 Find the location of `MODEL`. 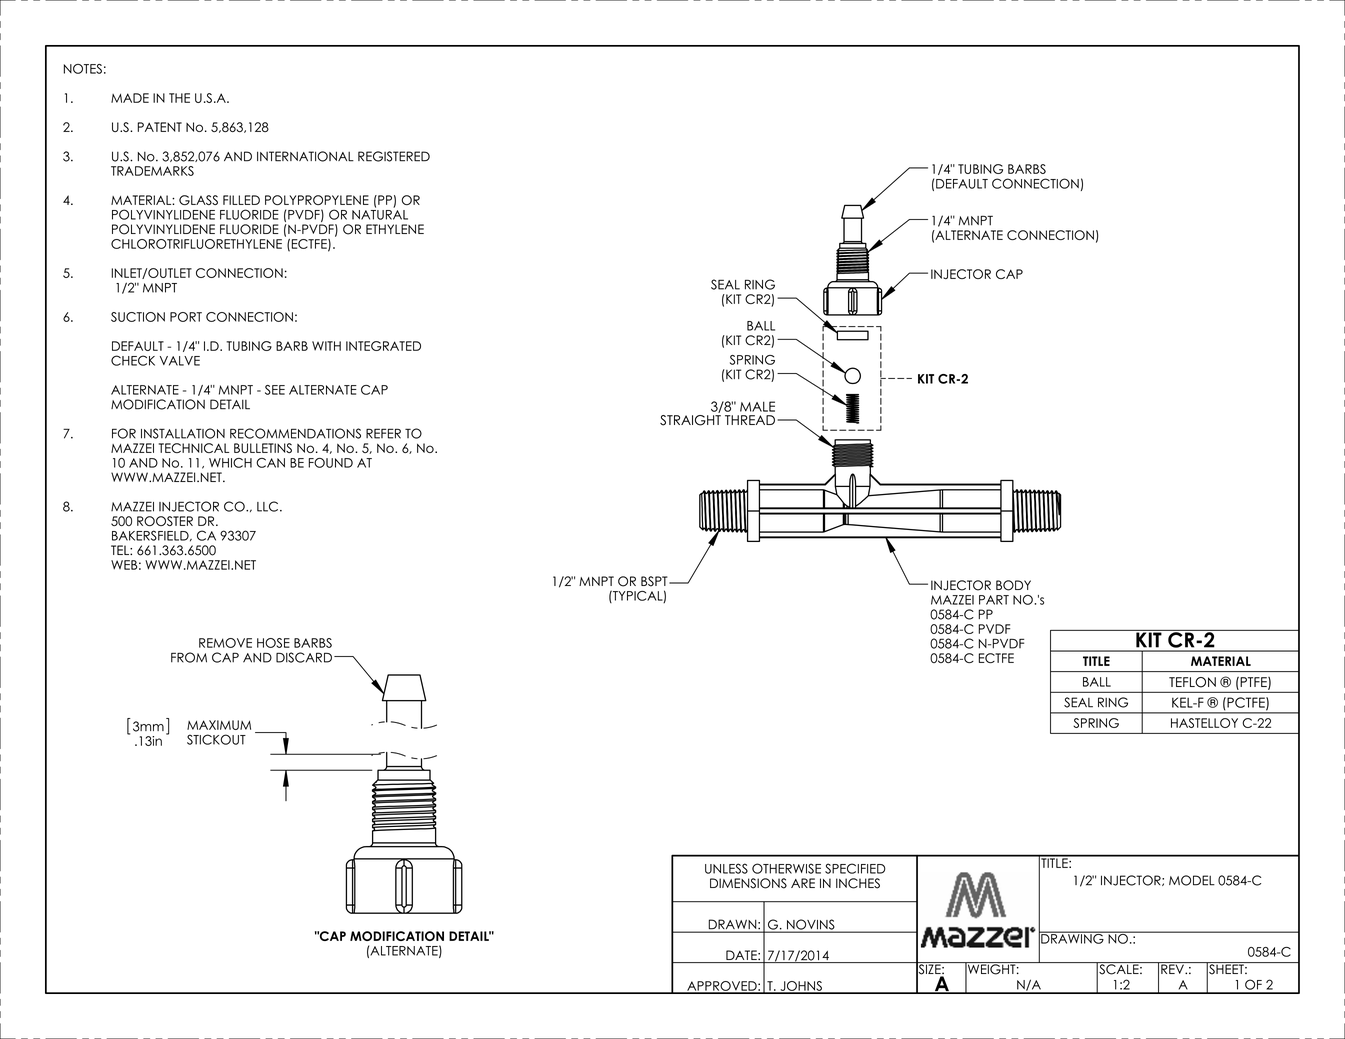

MODEL is located at coordinates (1192, 880).
